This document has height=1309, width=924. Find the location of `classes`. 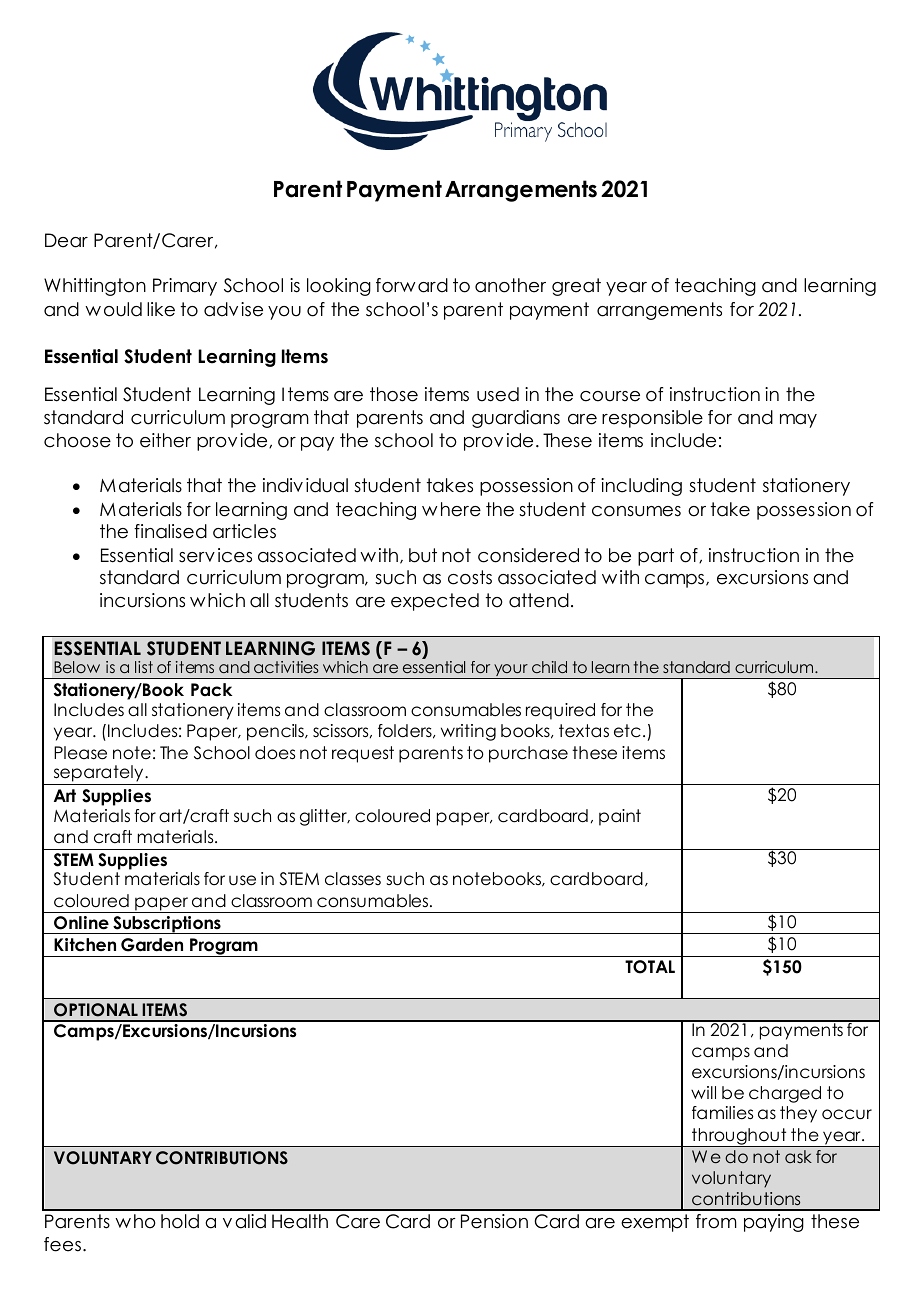

classes is located at coordinates (353, 879).
